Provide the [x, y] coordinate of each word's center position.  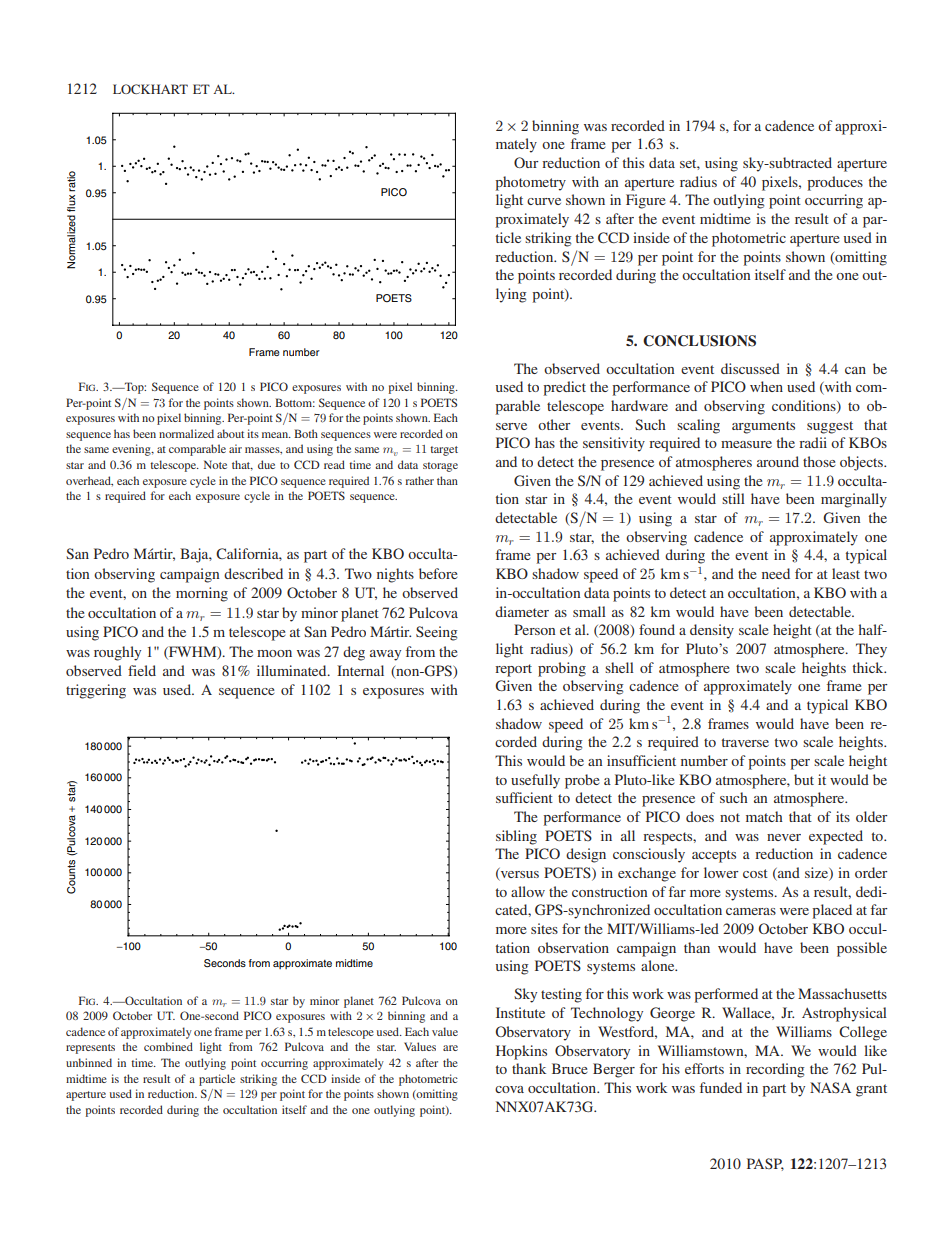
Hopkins [521, 1052]
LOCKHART [150, 89]
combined [168, 1046]
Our [526, 162]
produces [835, 183]
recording [775, 1070]
